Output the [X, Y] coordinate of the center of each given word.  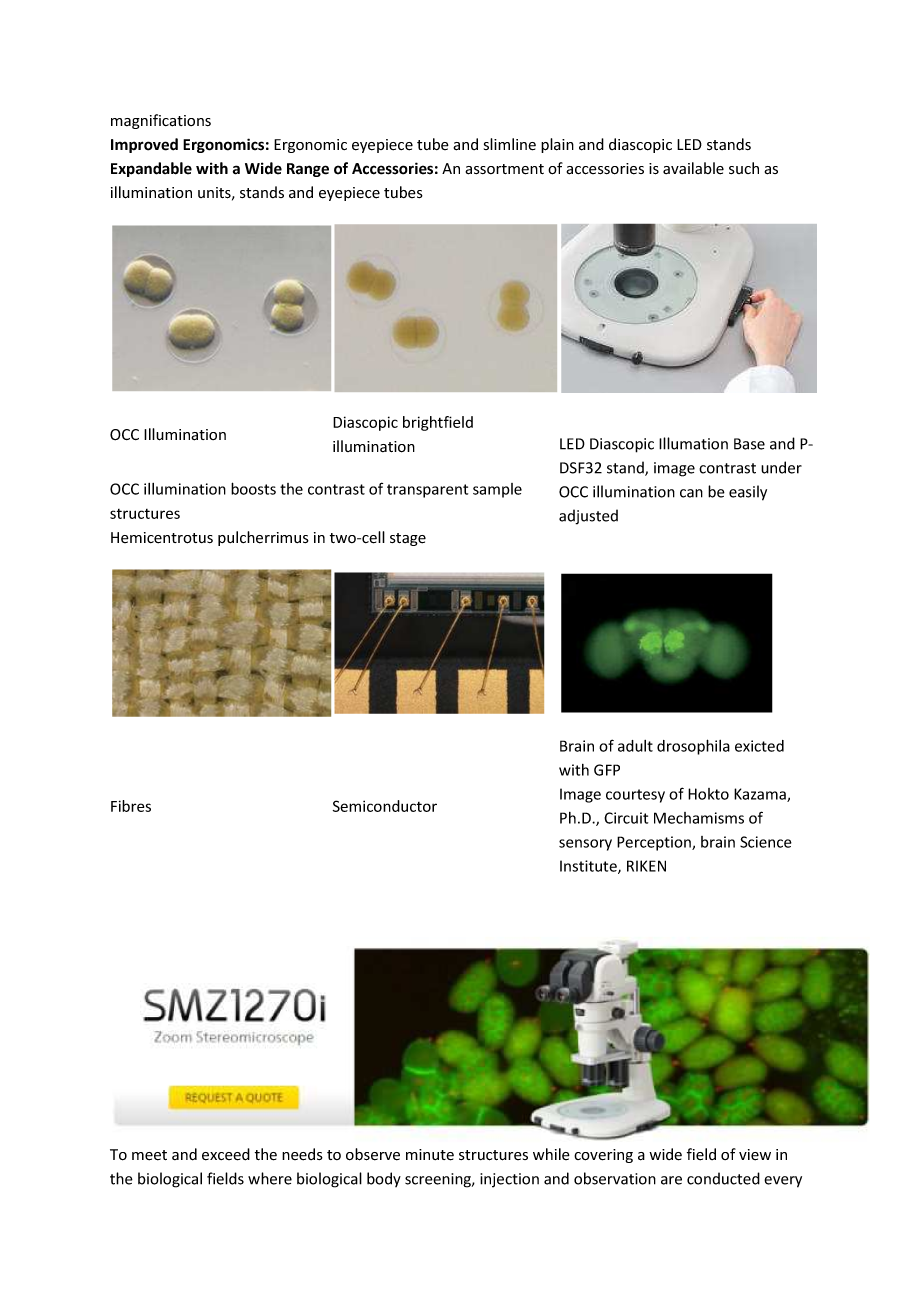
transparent [427, 491]
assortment [504, 169]
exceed [226, 1154]
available [693, 168]
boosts [253, 488]
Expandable [151, 169]
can [691, 493]
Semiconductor [385, 806]
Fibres [131, 806]
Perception [655, 843]
